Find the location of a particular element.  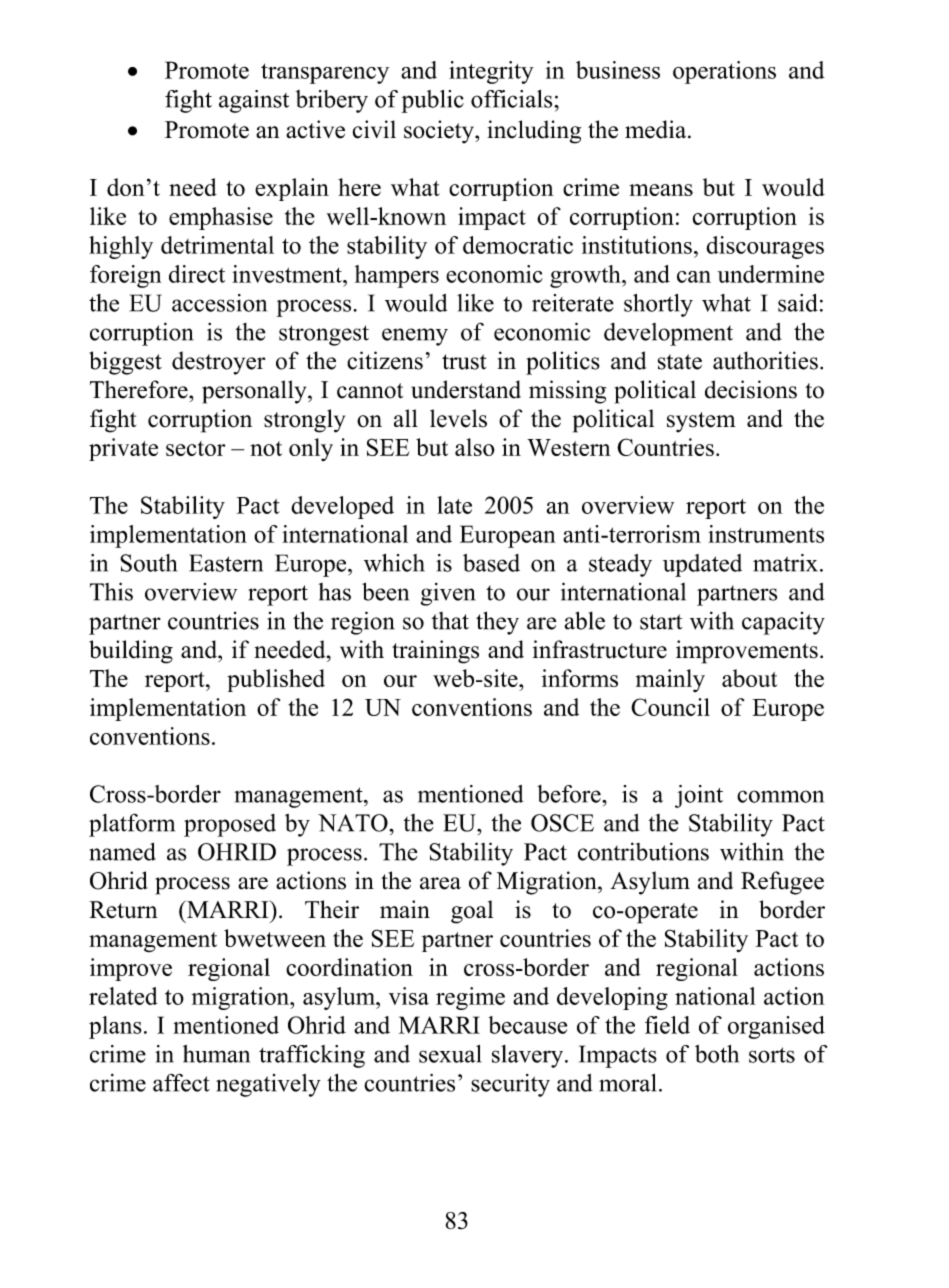

published is located at coordinates (276, 680).
